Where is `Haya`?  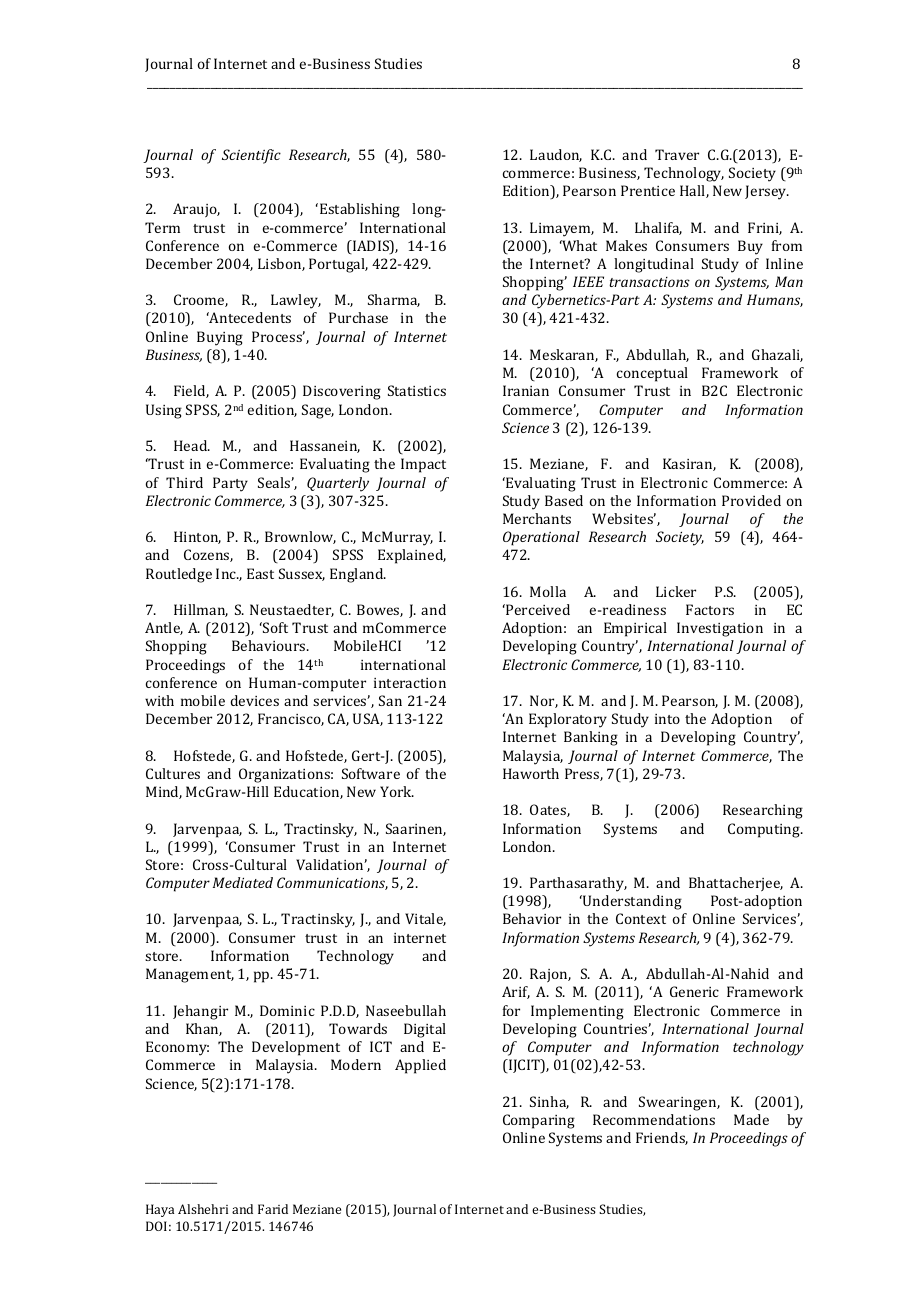 Haya is located at coordinates (160, 1210).
